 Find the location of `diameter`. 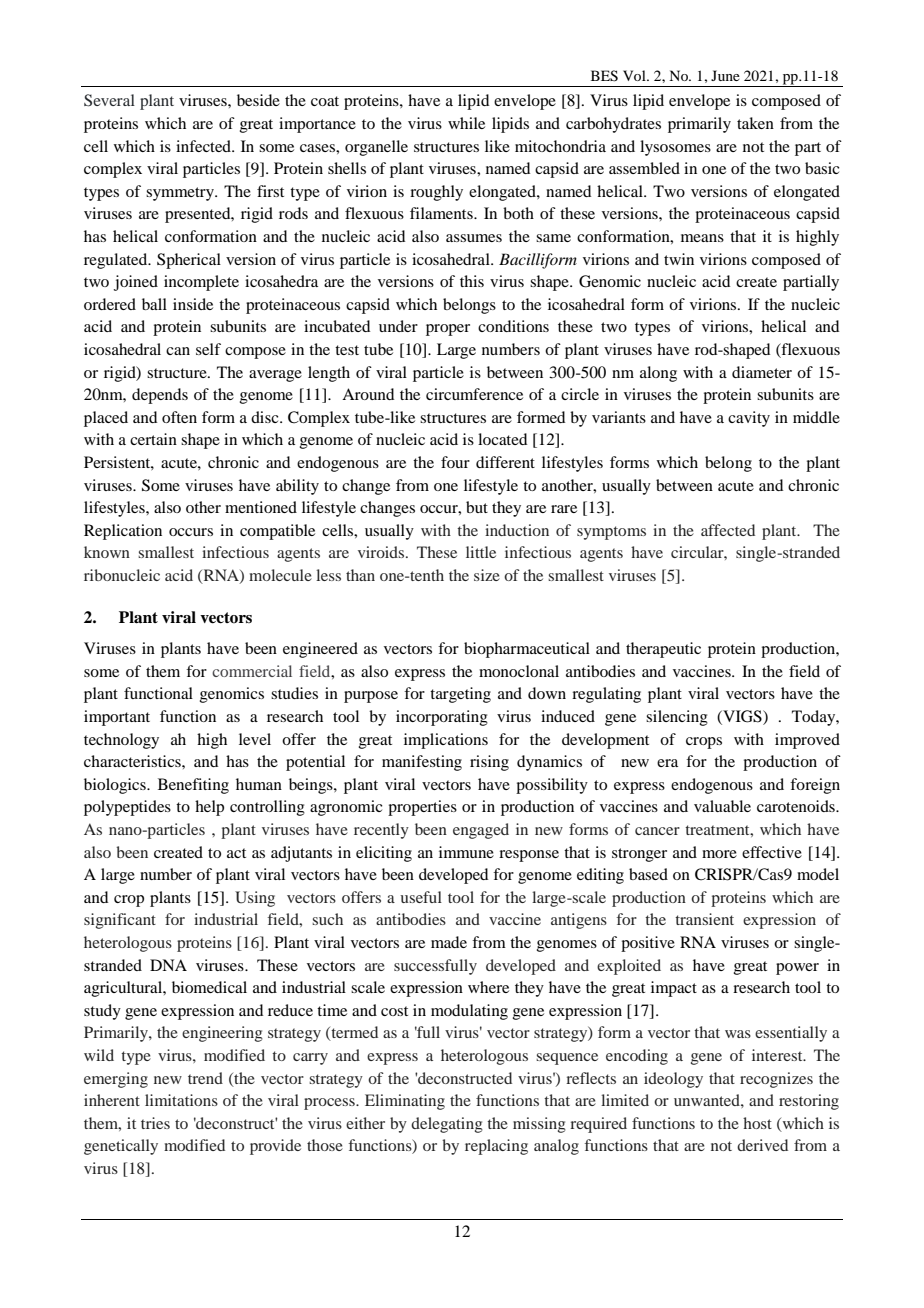

diameter is located at coordinates (762, 372).
